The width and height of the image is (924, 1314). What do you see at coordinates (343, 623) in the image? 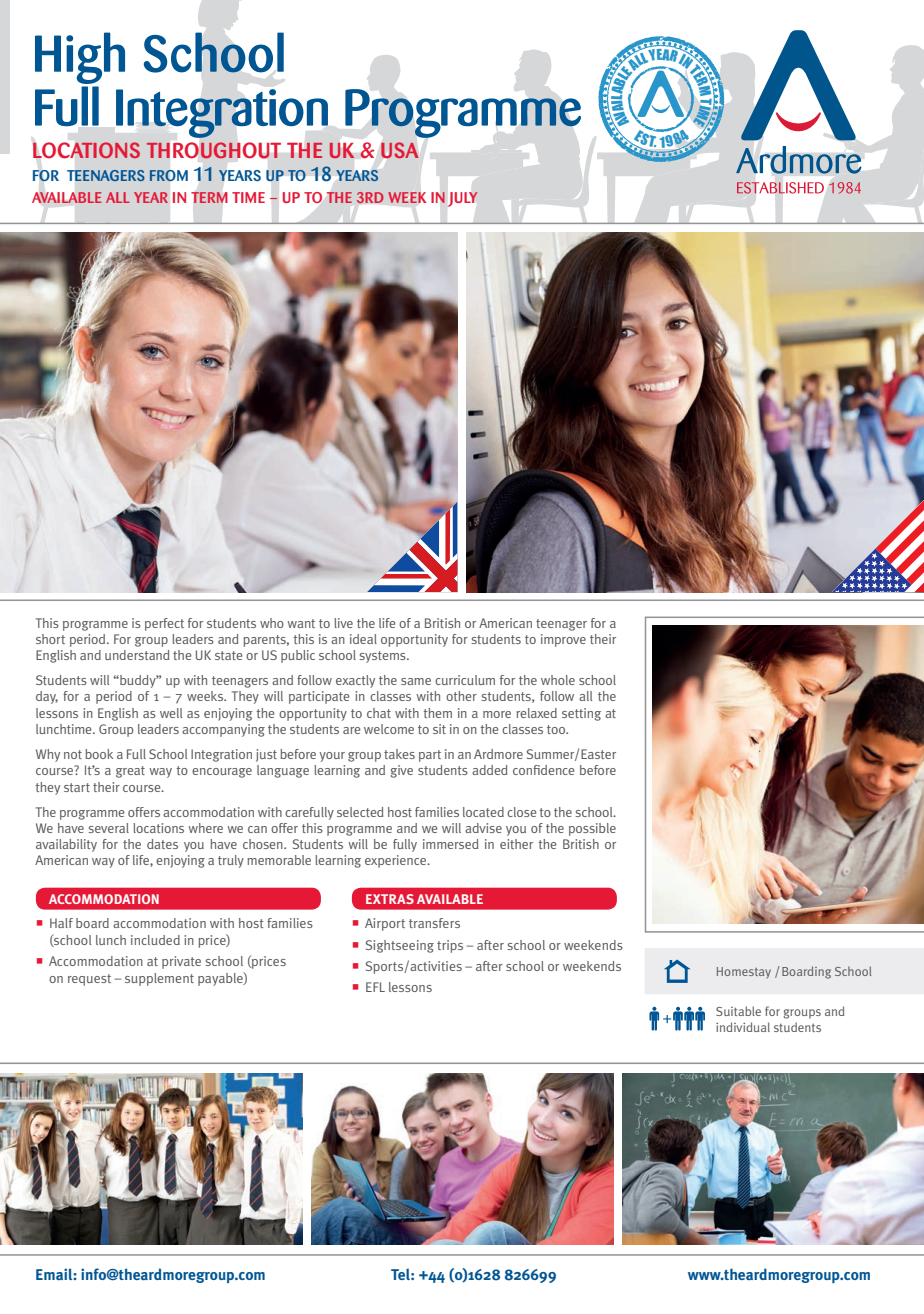
I see `live` at bounding box center [343, 623].
